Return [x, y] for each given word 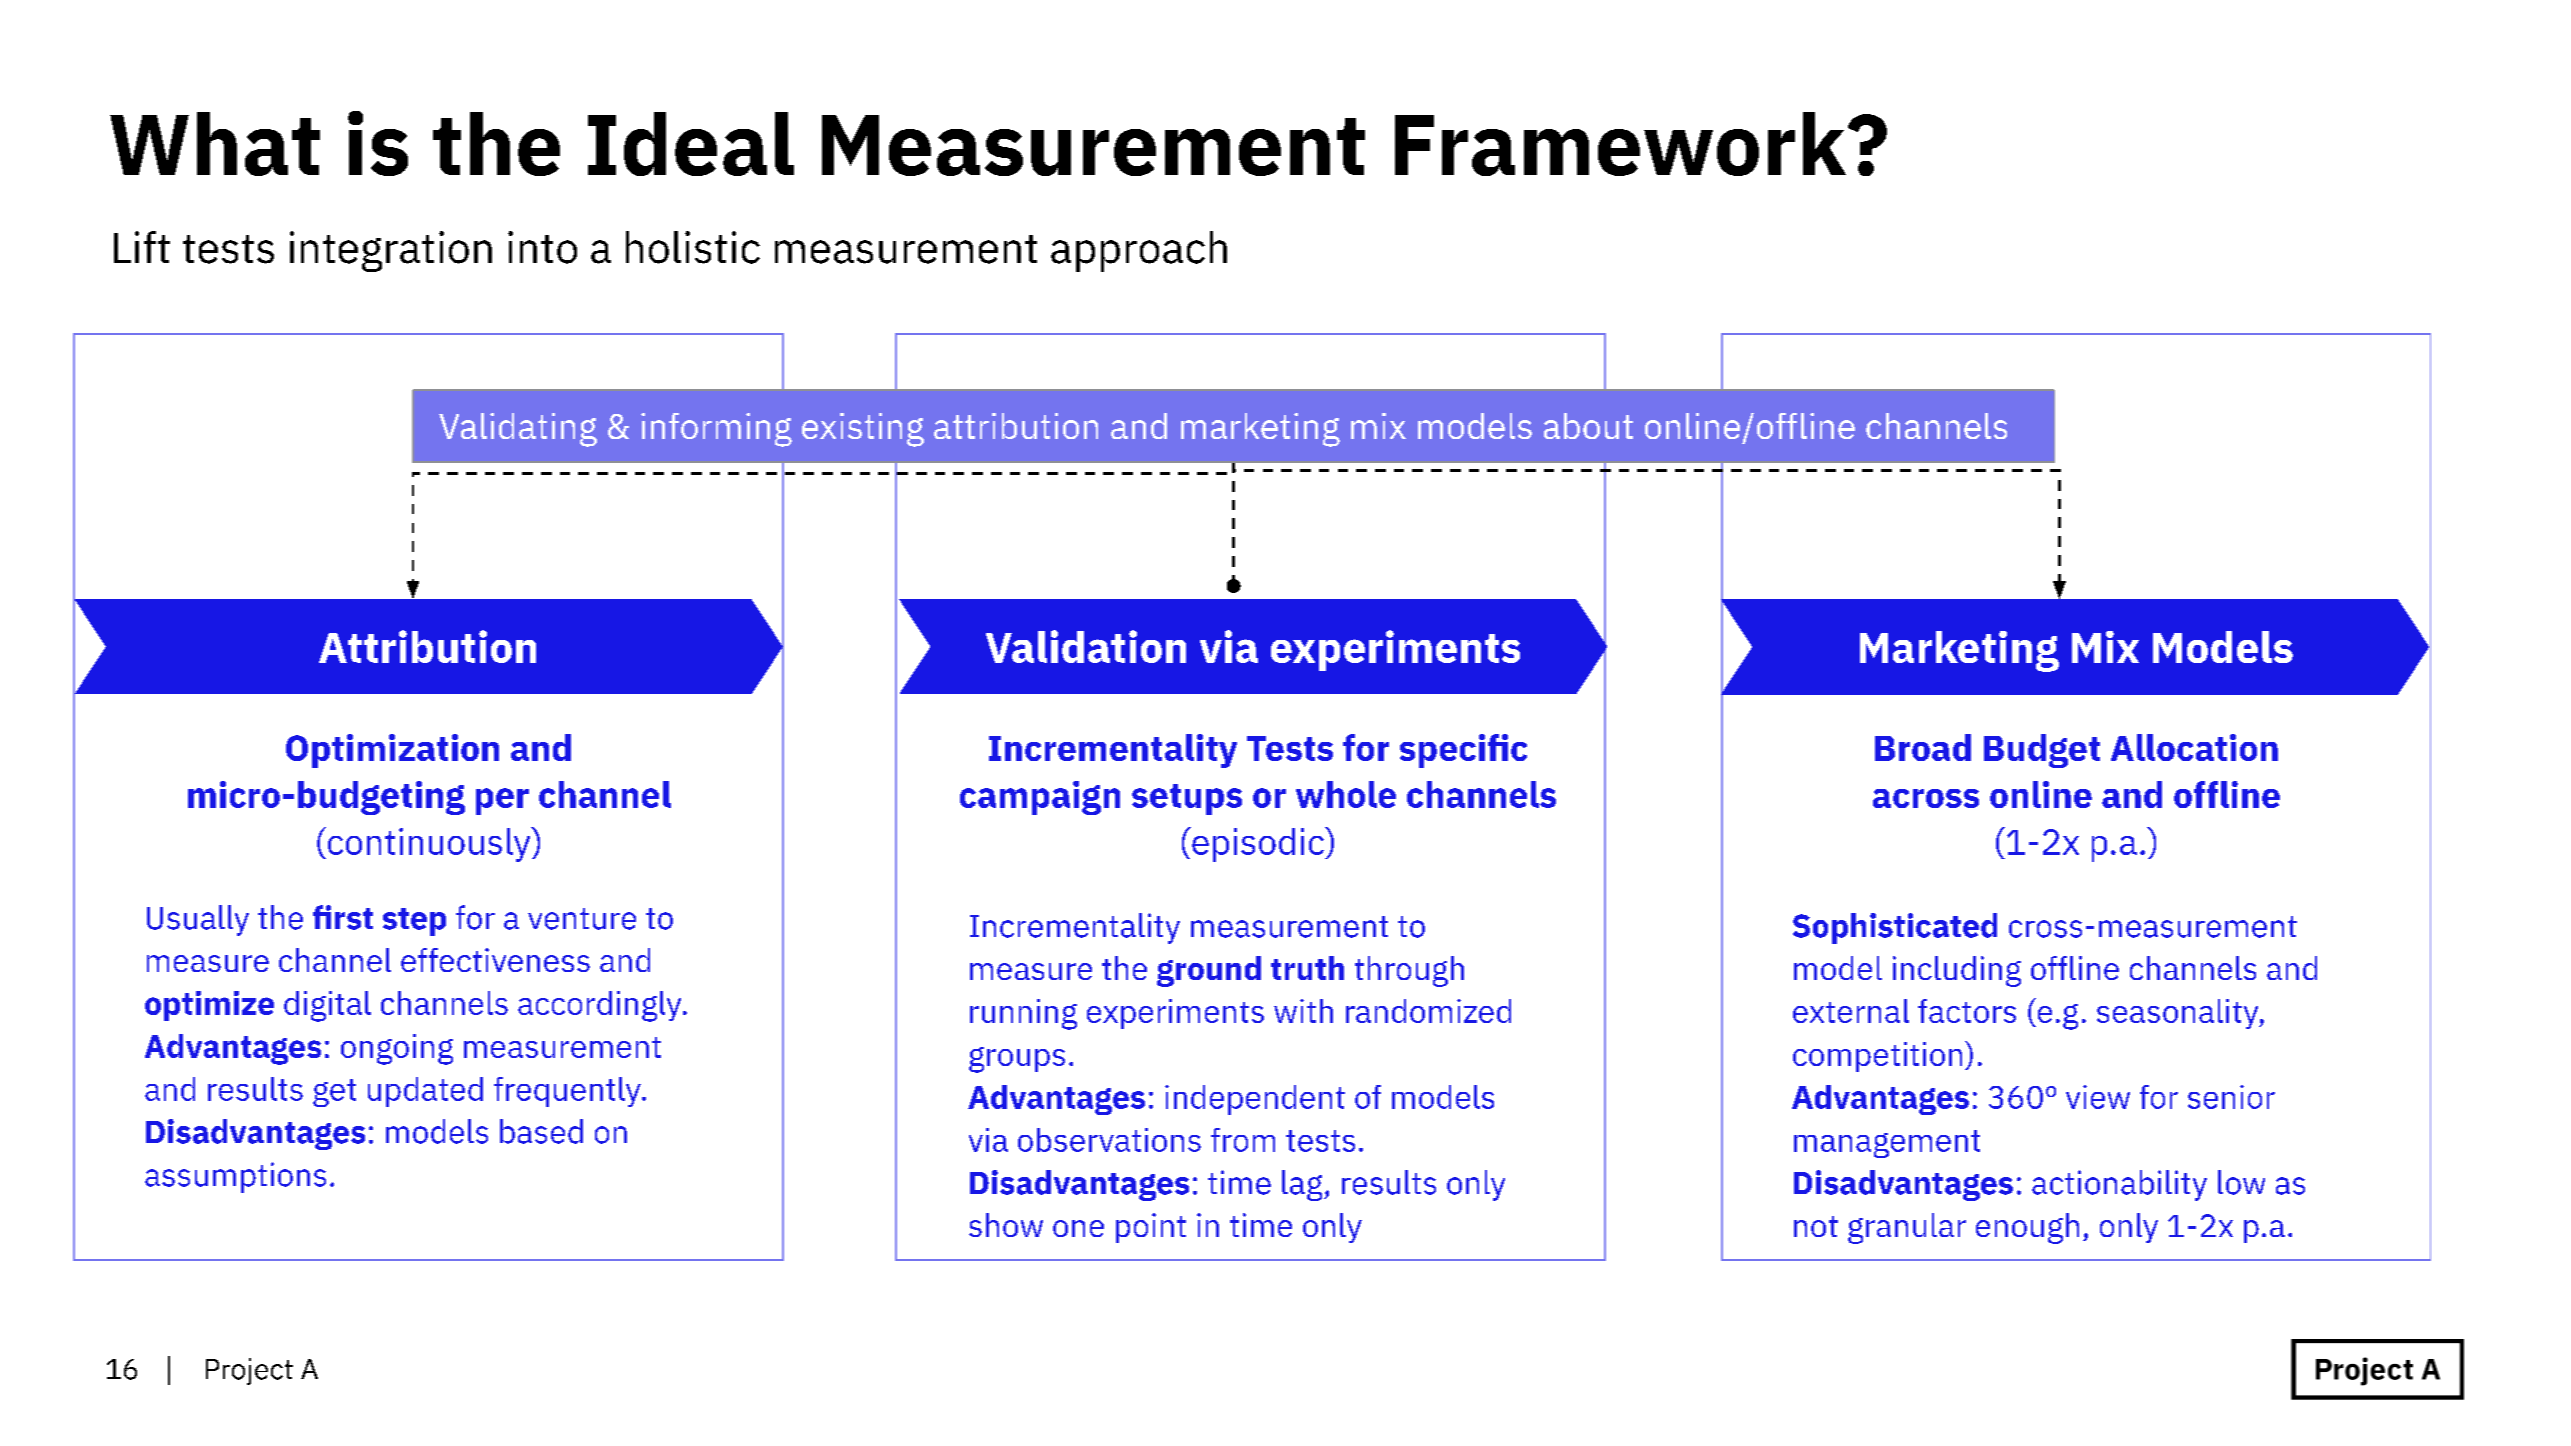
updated [425, 1092]
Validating [518, 430]
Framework [1622, 144]
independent [1255, 1100]
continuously [429, 844]
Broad [1923, 747]
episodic [1258, 844]
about [1588, 426]
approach [1139, 251]
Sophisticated [1895, 928]
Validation [1086, 646]
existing [863, 430]
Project [249, 1371]
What [215, 144]
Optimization [392, 751]
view [2098, 1097]
